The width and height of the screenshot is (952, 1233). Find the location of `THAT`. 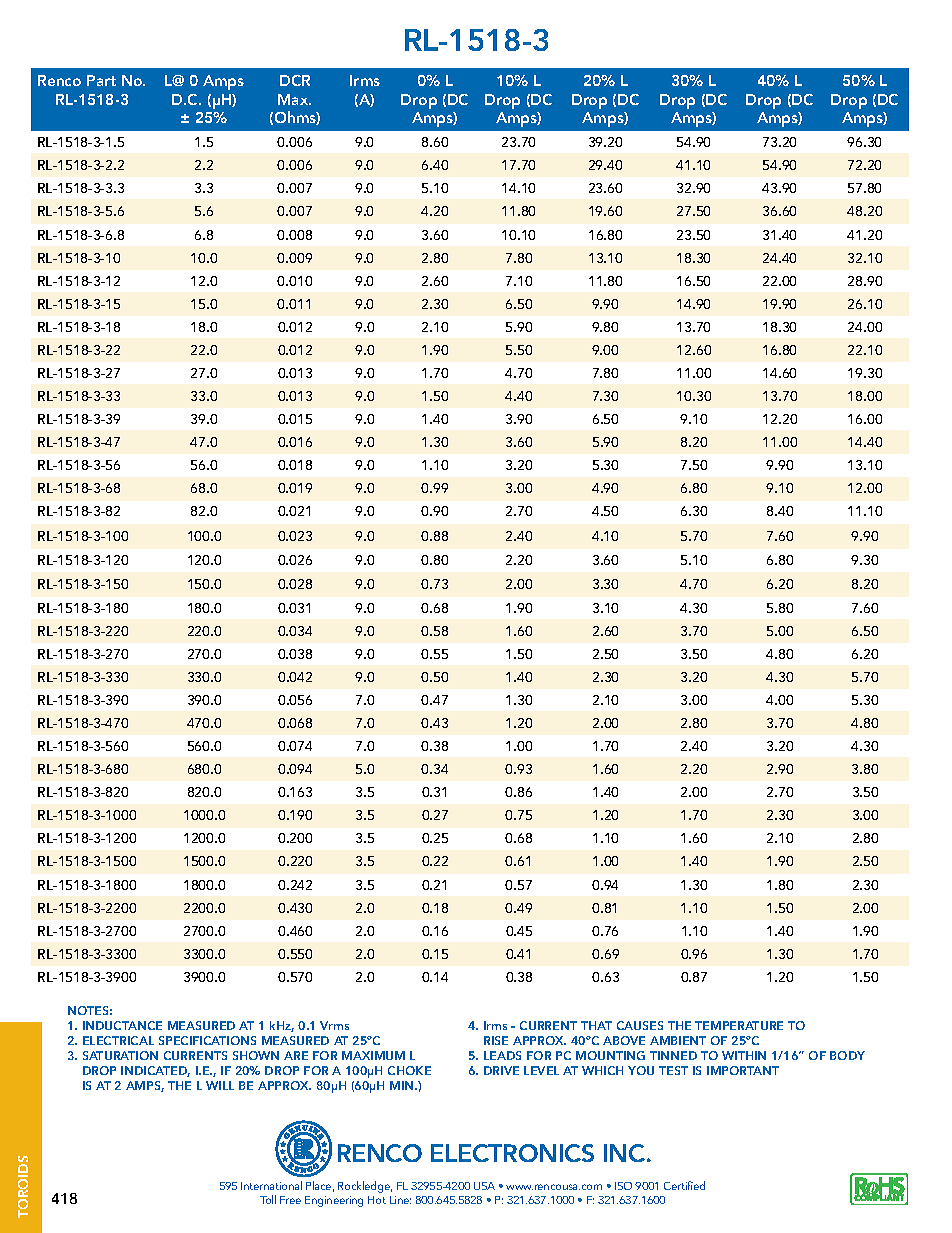

THAT is located at coordinates (596, 1025).
